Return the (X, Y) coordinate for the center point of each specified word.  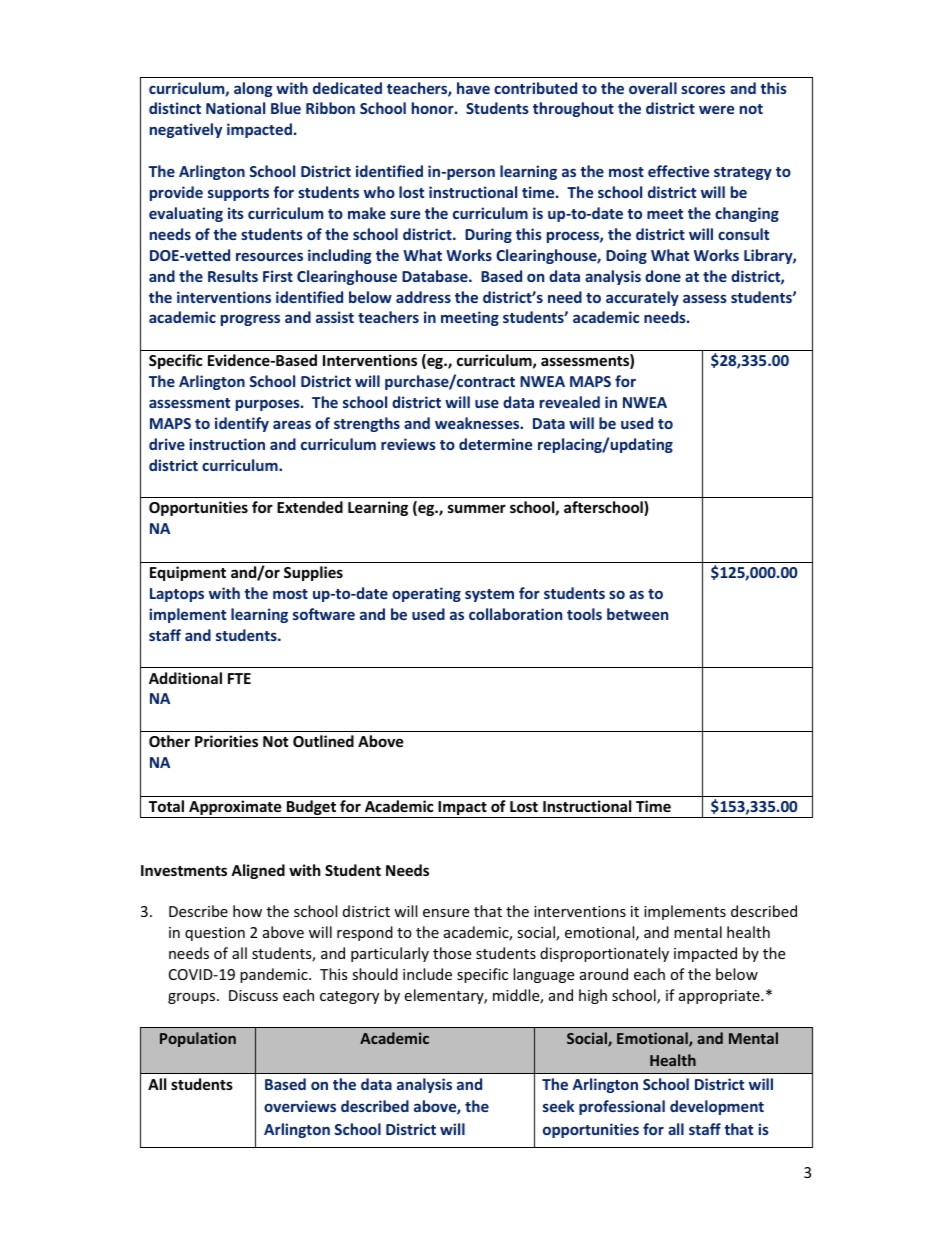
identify (242, 424)
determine (495, 444)
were (716, 110)
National (235, 108)
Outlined (323, 741)
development (717, 1107)
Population (198, 1039)
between (637, 614)
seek (558, 1106)
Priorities (226, 741)
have (473, 88)
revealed (570, 402)
